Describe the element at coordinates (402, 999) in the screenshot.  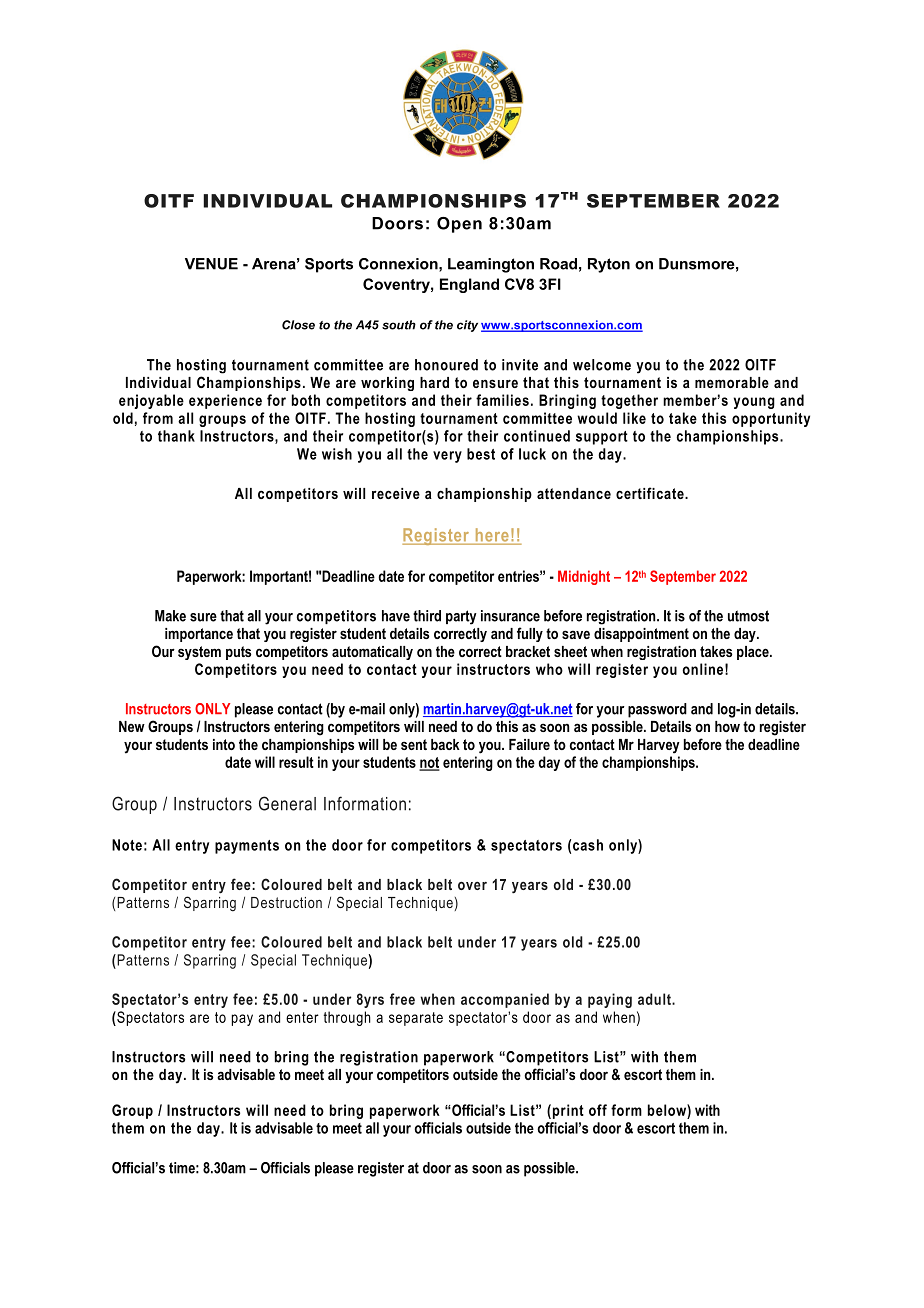
I see `free` at that location.
